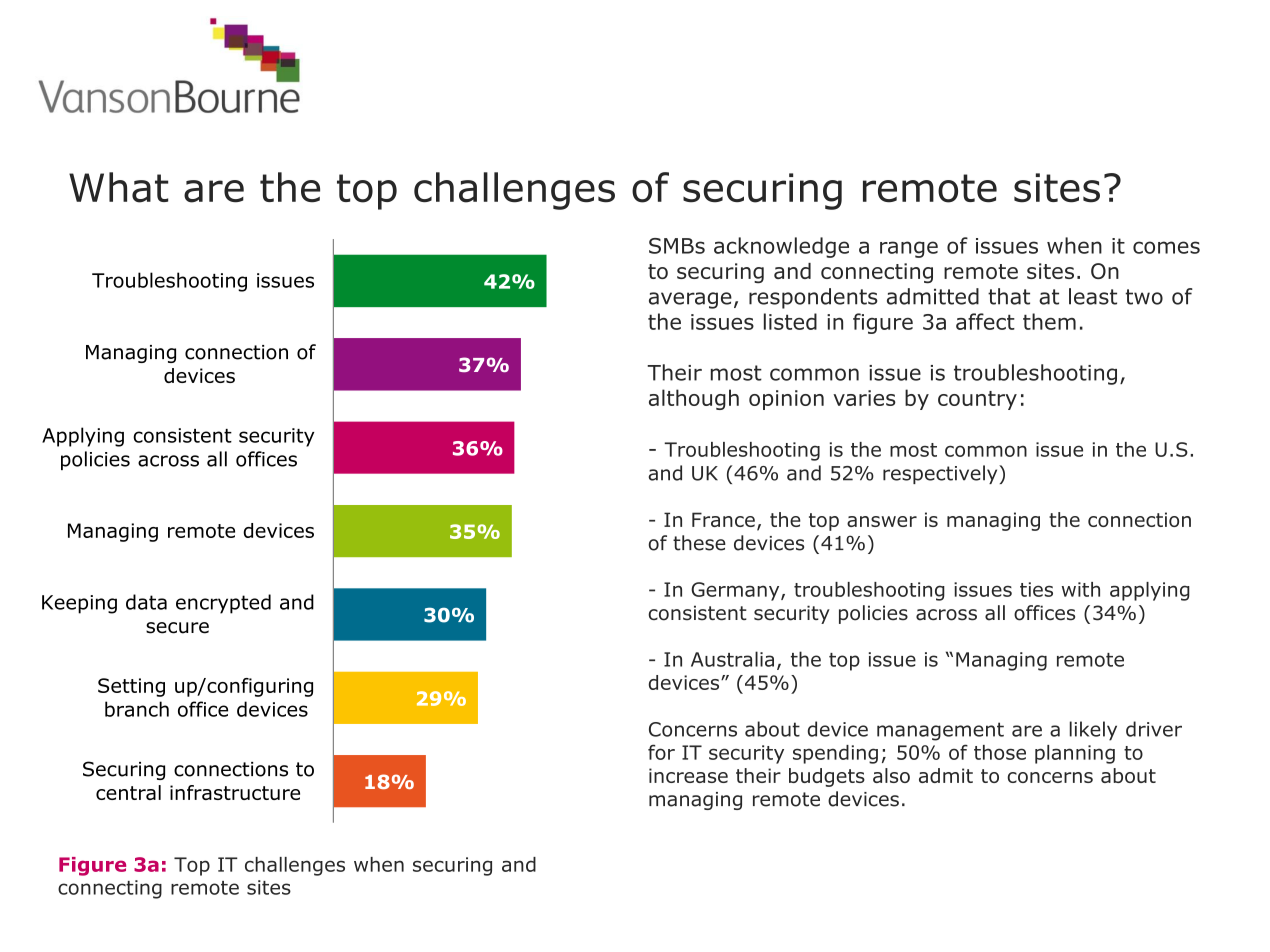 The height and width of the image is (952, 1270). Describe the element at coordinates (694, 399) in the image. I see `although` at that location.
